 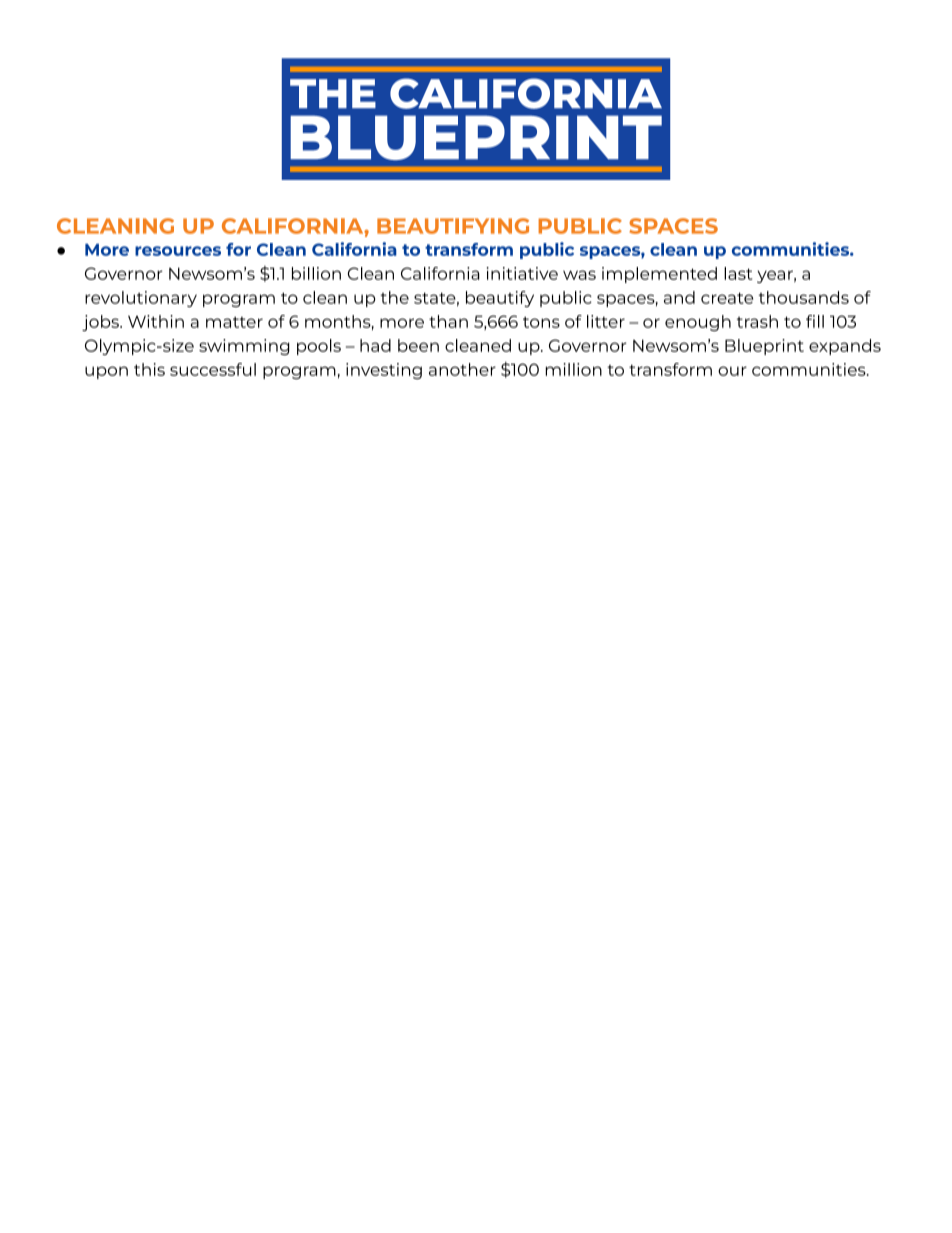 What do you see at coordinates (738, 273) in the screenshot?
I see `last` at bounding box center [738, 273].
